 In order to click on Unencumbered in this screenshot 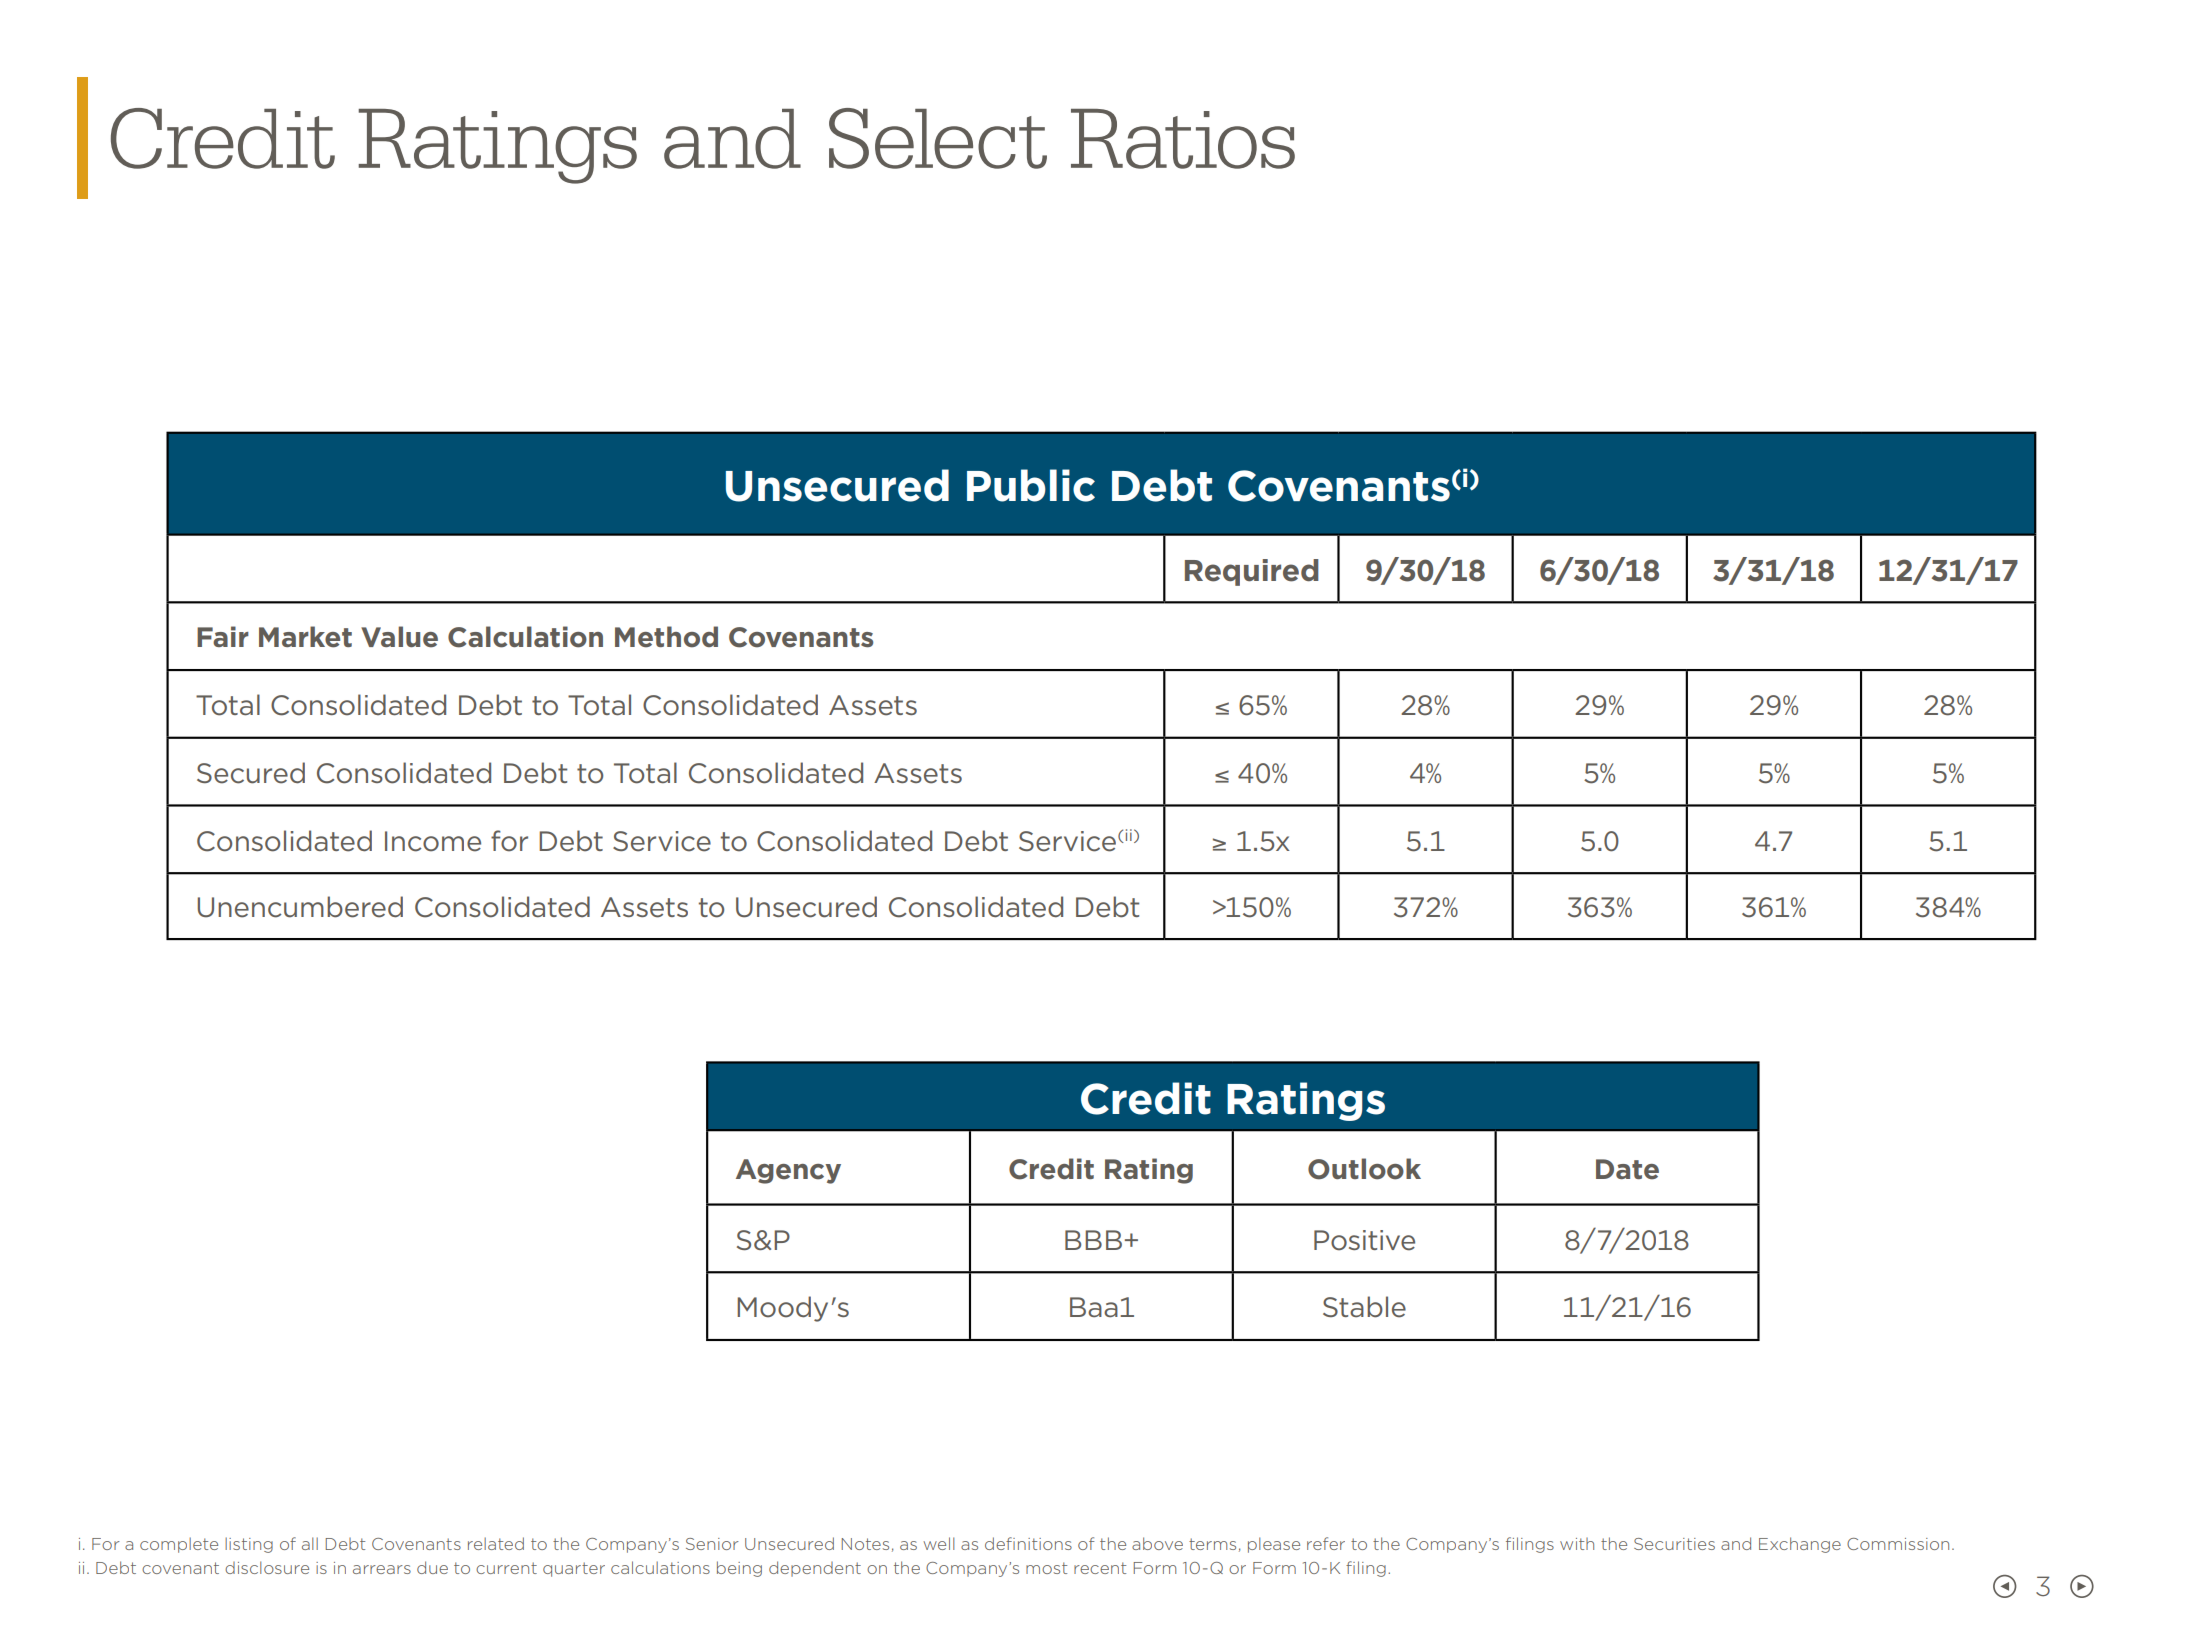, I will do `click(300, 907)`.
